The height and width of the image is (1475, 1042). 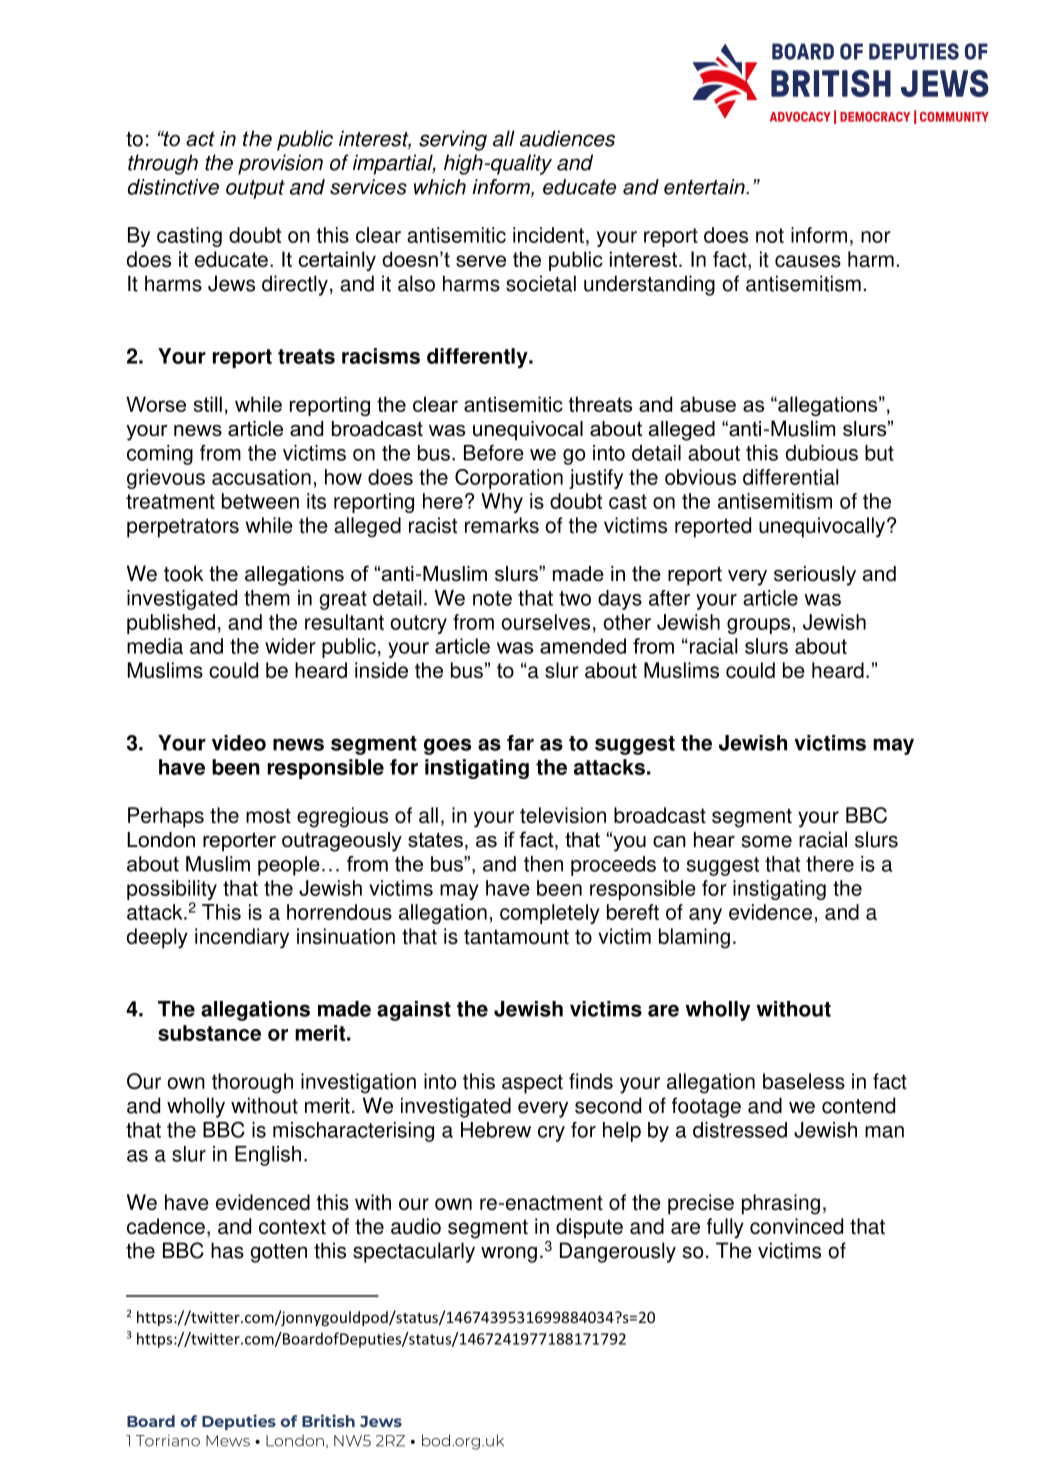 I want to click on audiences, so click(x=567, y=138).
